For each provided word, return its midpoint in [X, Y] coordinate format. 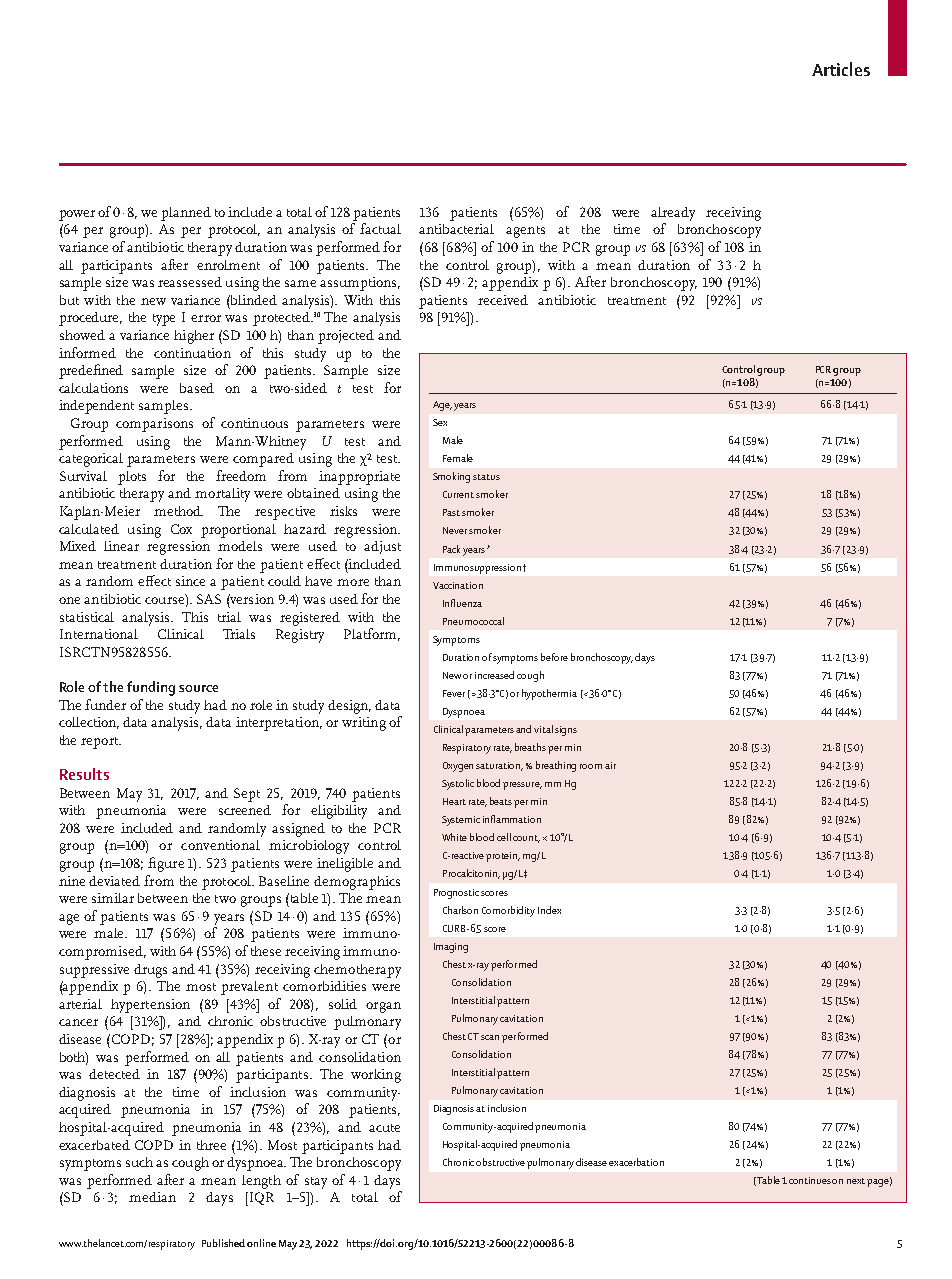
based [197, 388]
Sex [440, 422]
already [673, 214]
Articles [841, 69]
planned [186, 214]
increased [494, 675]
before [554, 657]
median [152, 1197]
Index [549, 910]
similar [113, 898]
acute [384, 1128]
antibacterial [456, 229]
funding [151, 688]
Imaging [451, 948]
